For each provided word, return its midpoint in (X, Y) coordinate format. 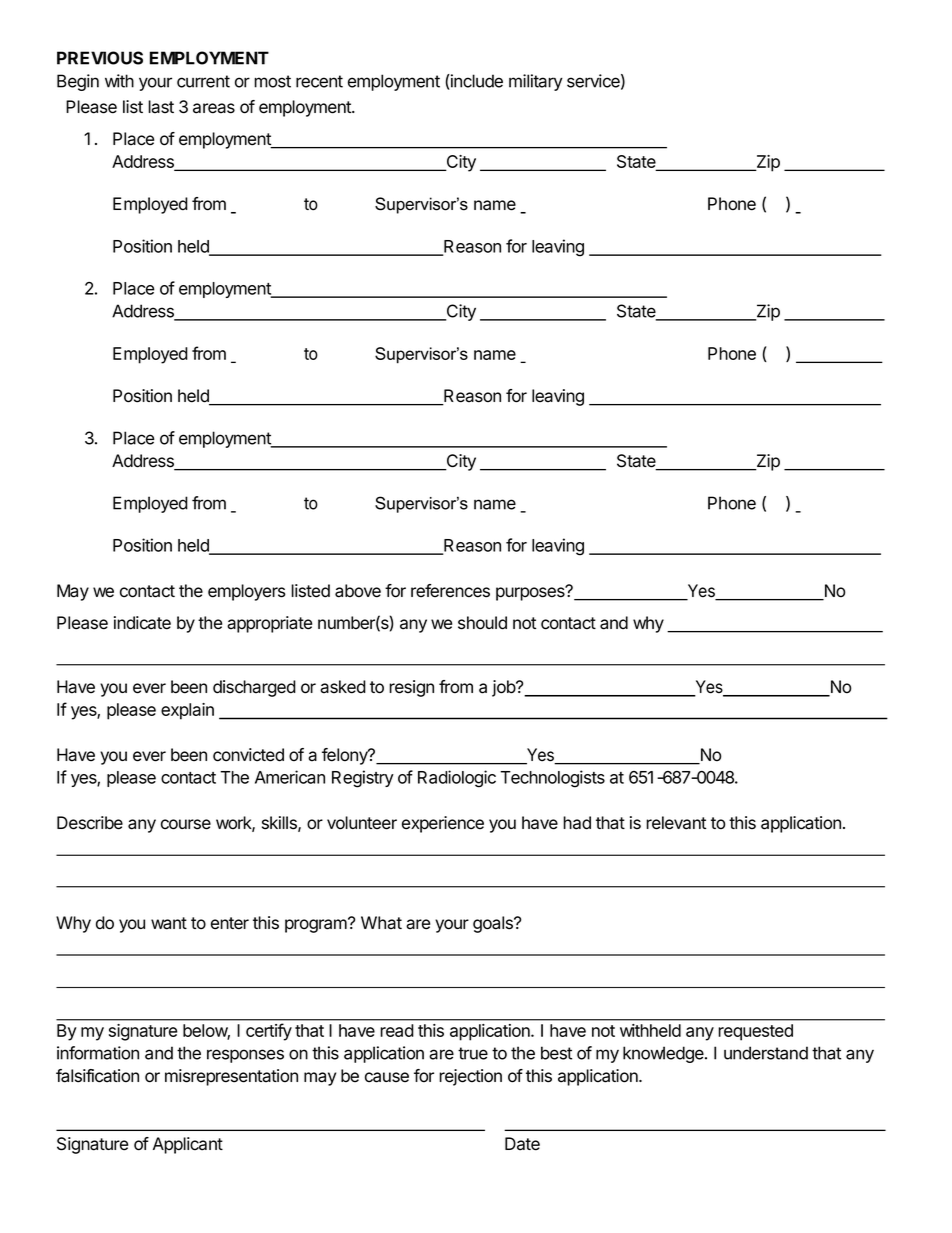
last (161, 107)
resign (411, 688)
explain (187, 711)
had (577, 823)
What (381, 923)
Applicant (188, 1145)
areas (214, 108)
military (536, 82)
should (482, 623)
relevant (676, 823)
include (476, 82)
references (450, 591)
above (358, 591)
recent (319, 81)
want (169, 923)
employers (247, 592)
